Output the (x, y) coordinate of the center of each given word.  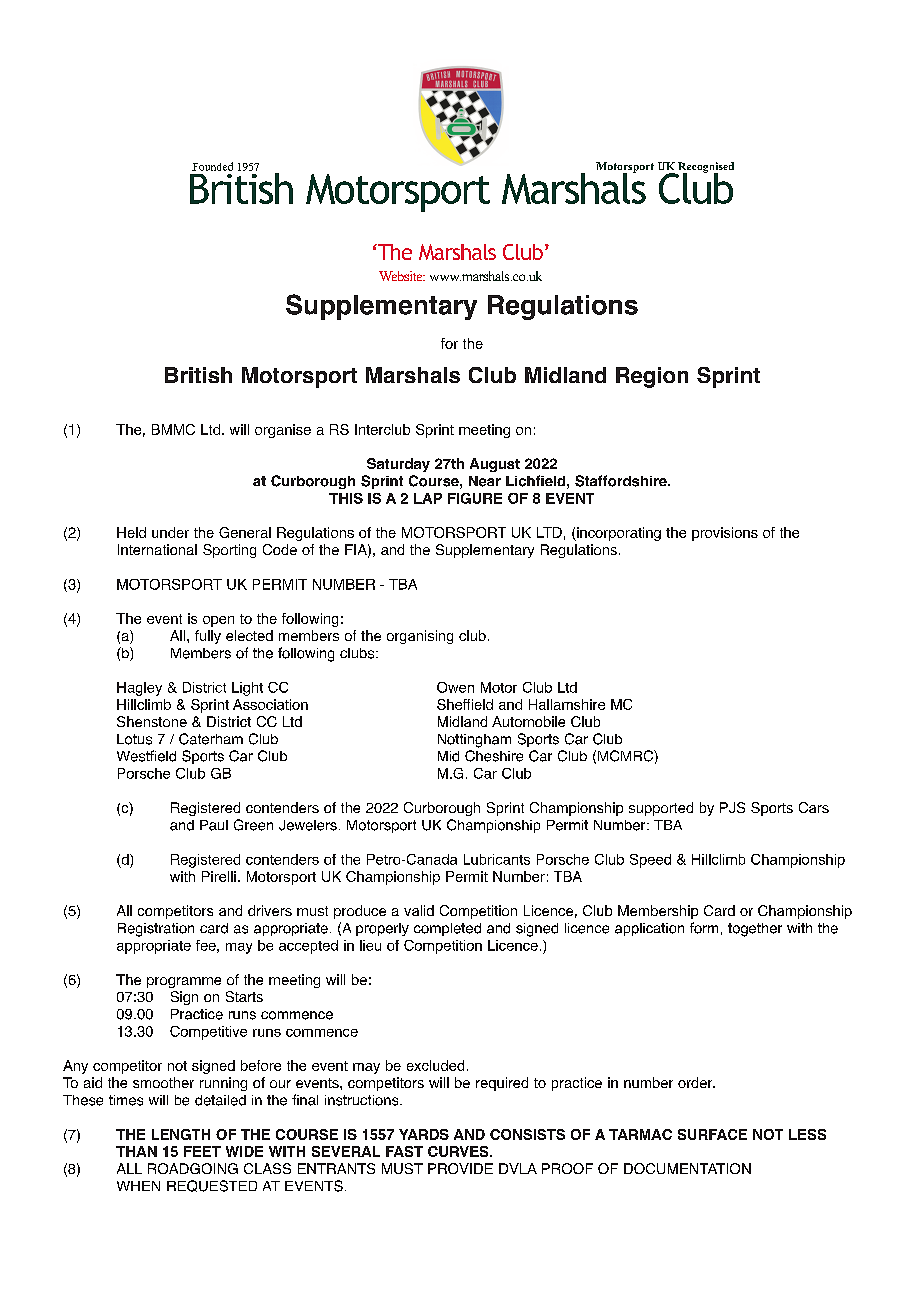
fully (208, 637)
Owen (455, 687)
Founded (212, 166)
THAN (136, 1151)
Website (402, 276)
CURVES (459, 1151)
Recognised (705, 168)
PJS (732, 807)
